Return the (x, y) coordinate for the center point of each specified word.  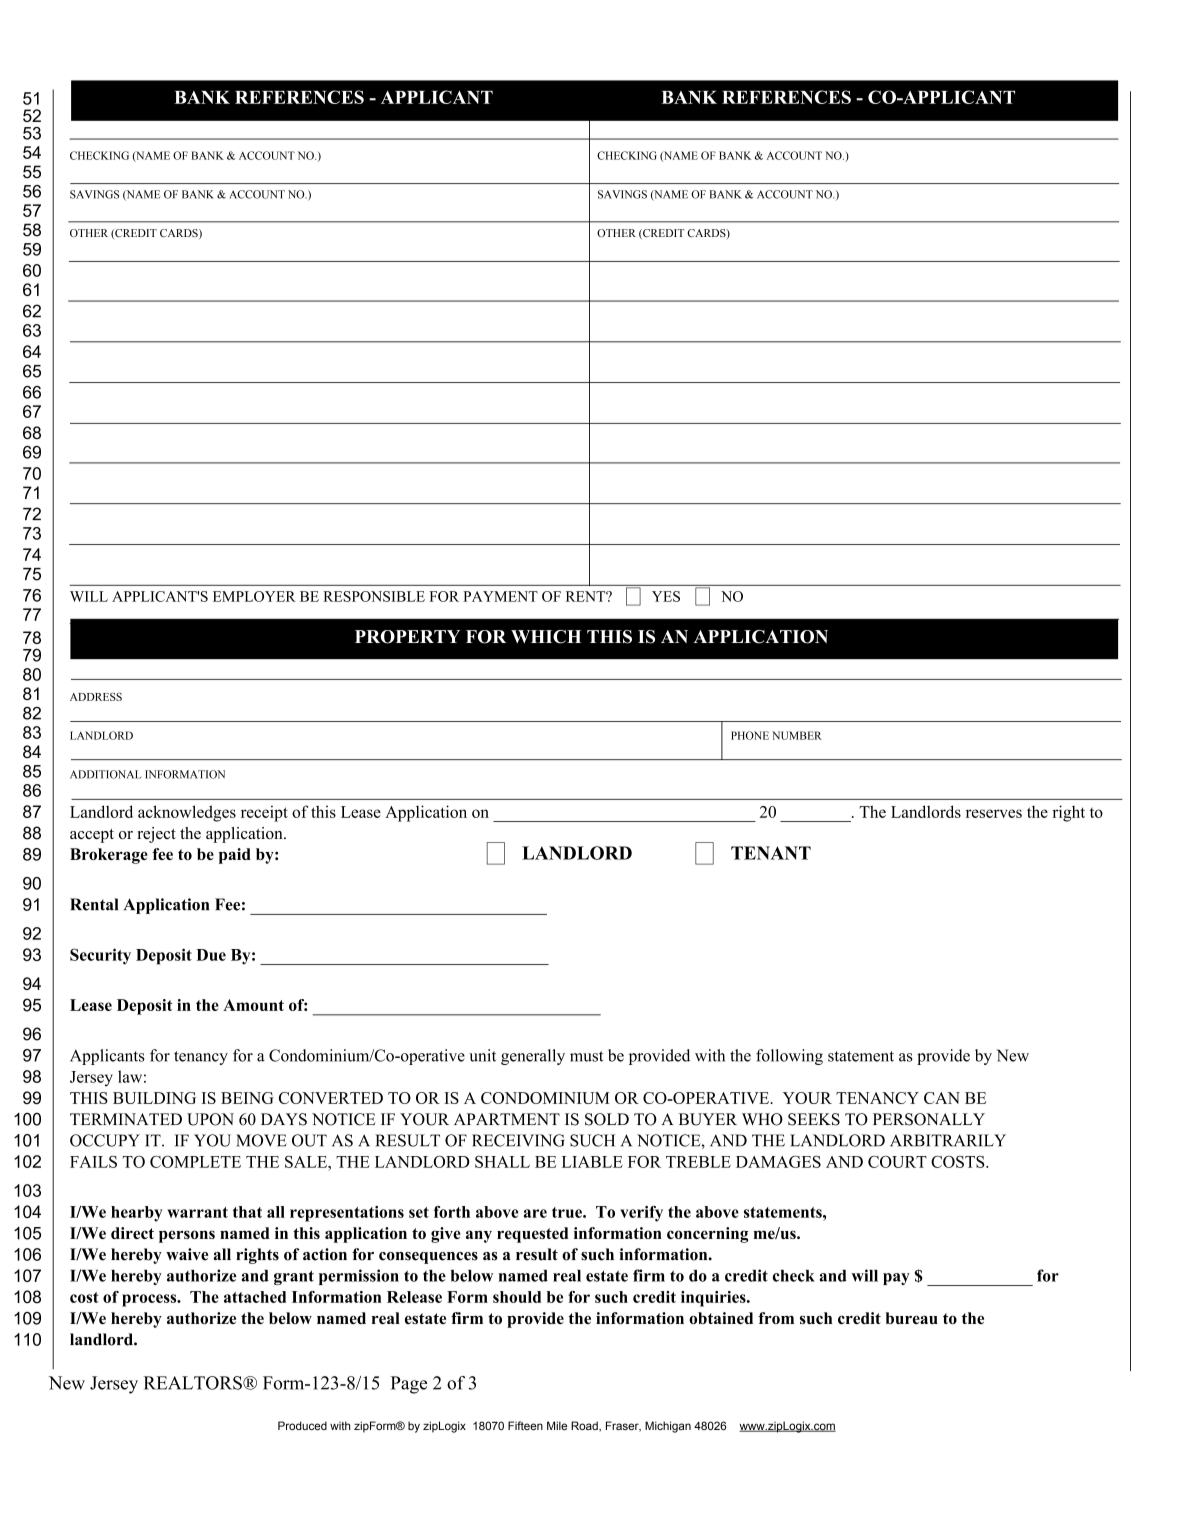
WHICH (546, 637)
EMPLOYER (254, 596)
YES (666, 596)
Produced (302, 1425)
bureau (912, 1318)
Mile (557, 1425)
